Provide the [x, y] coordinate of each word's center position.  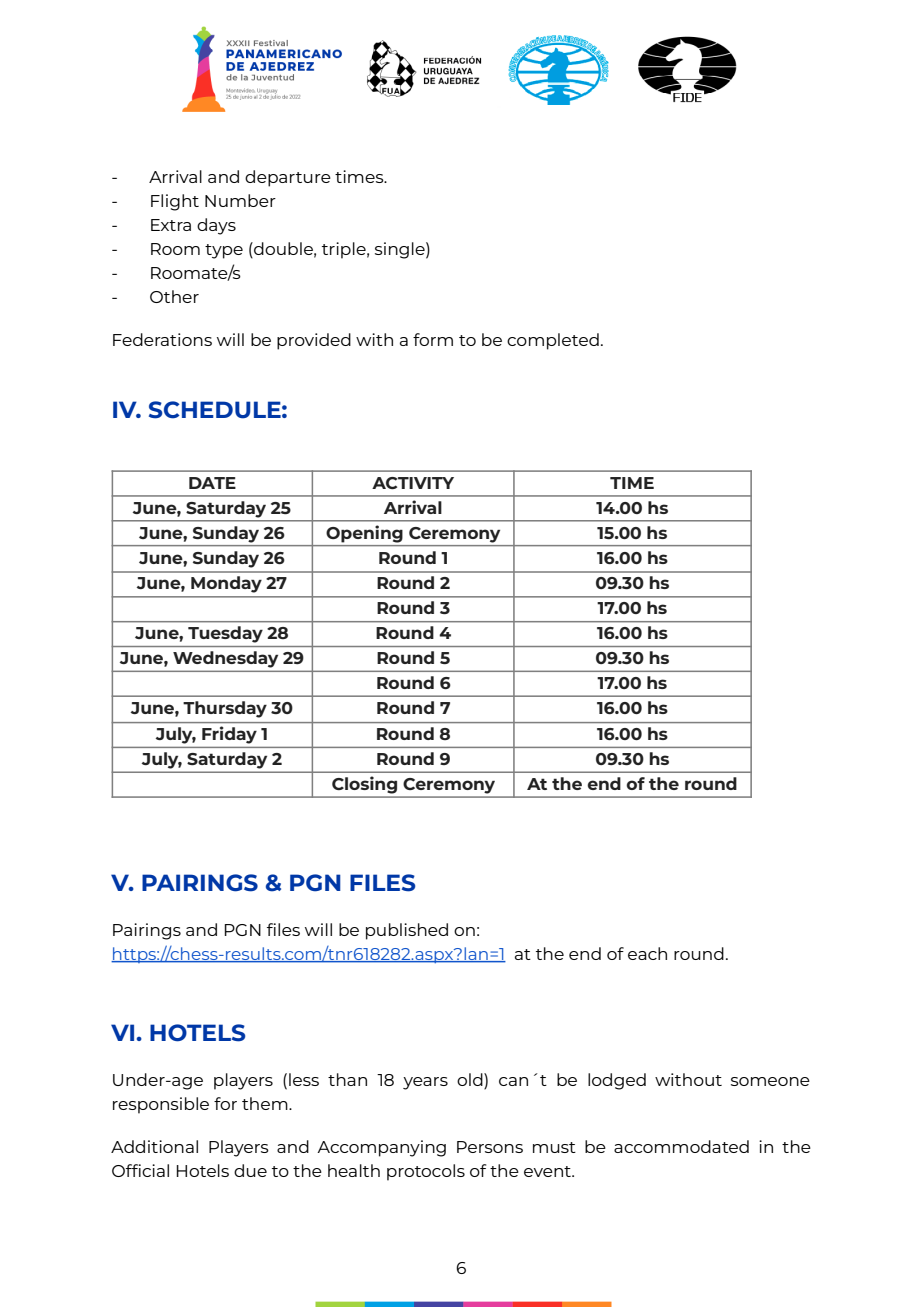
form [433, 339]
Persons [490, 1147]
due [250, 1170]
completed [553, 341]
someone [770, 1081]
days [216, 226]
